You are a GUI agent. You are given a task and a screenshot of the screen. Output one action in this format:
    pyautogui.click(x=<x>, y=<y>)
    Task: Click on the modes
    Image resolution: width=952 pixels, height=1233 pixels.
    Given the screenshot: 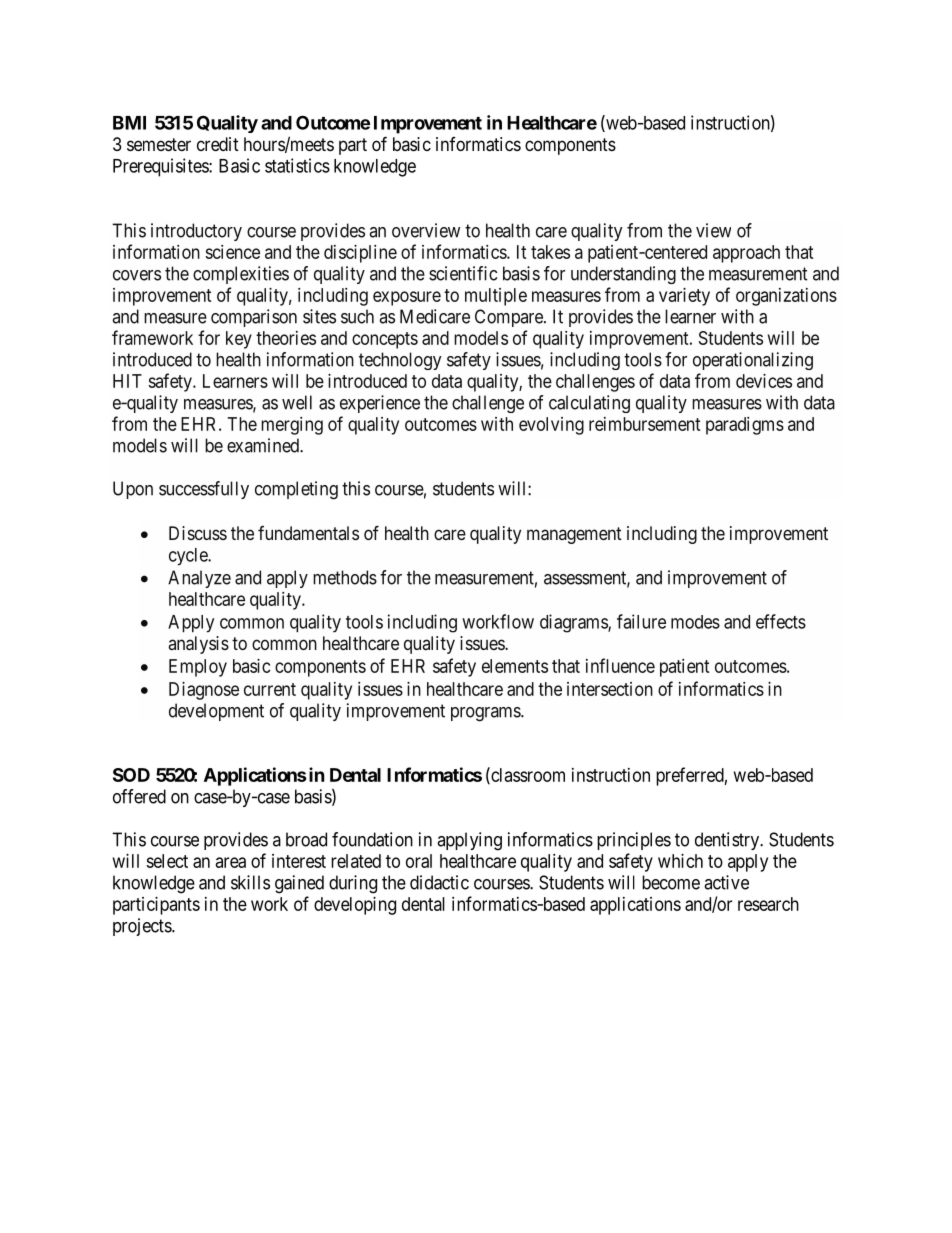 What is the action you would take?
    pyautogui.click(x=695, y=622)
